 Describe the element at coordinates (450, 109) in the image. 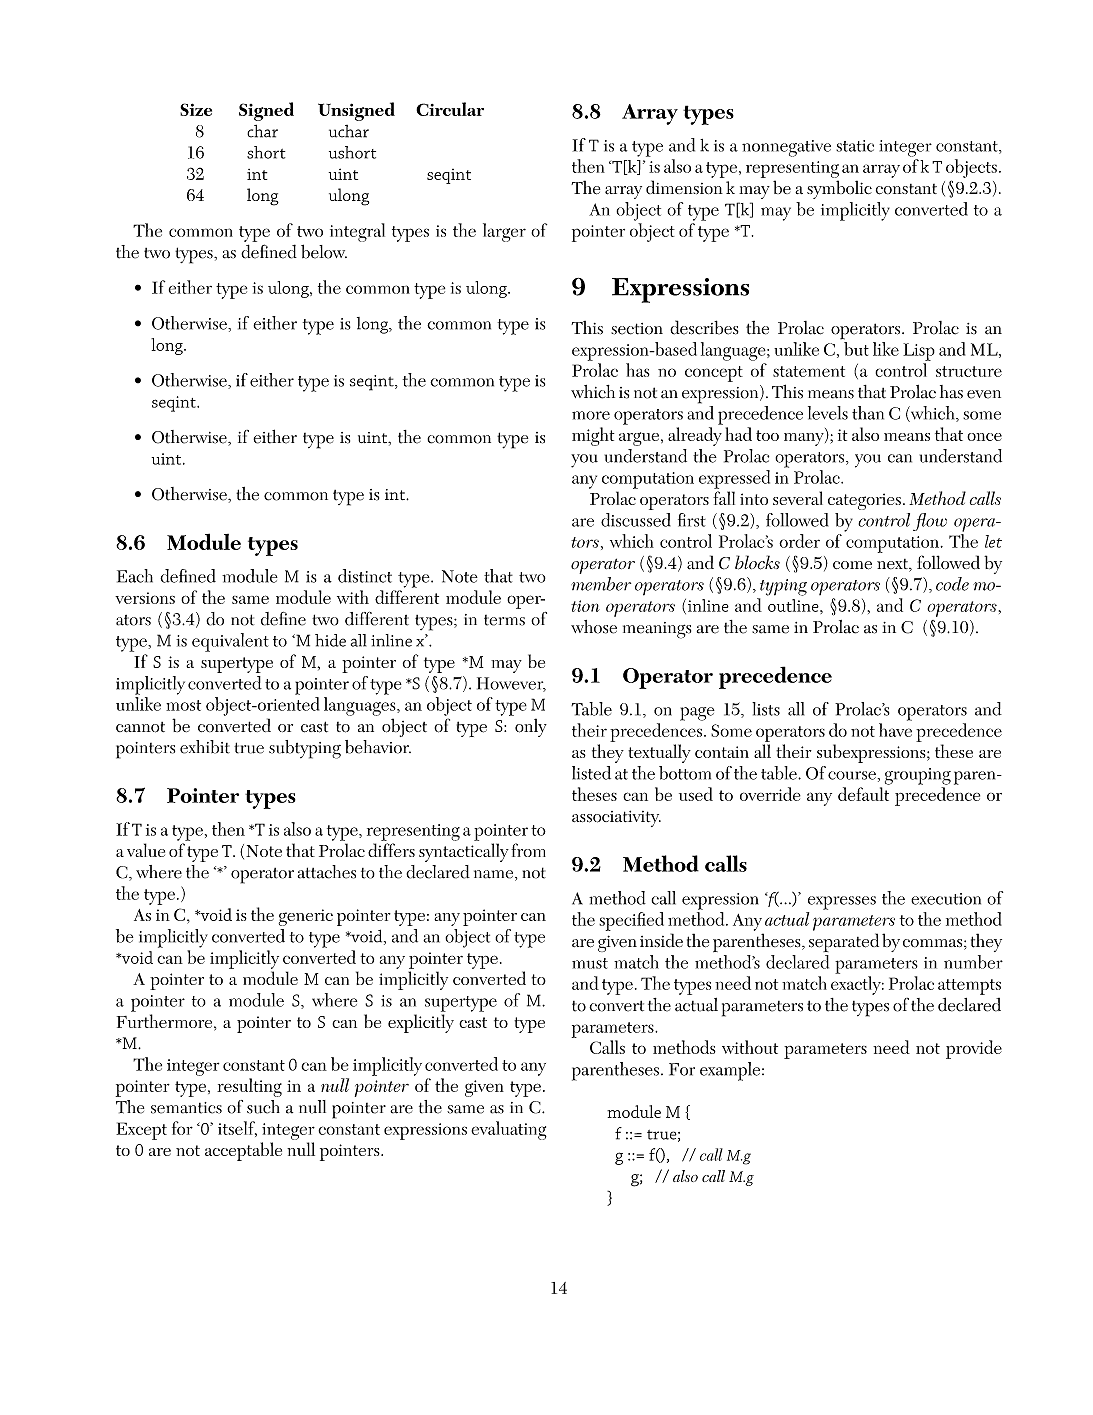

I see `Circular` at that location.
